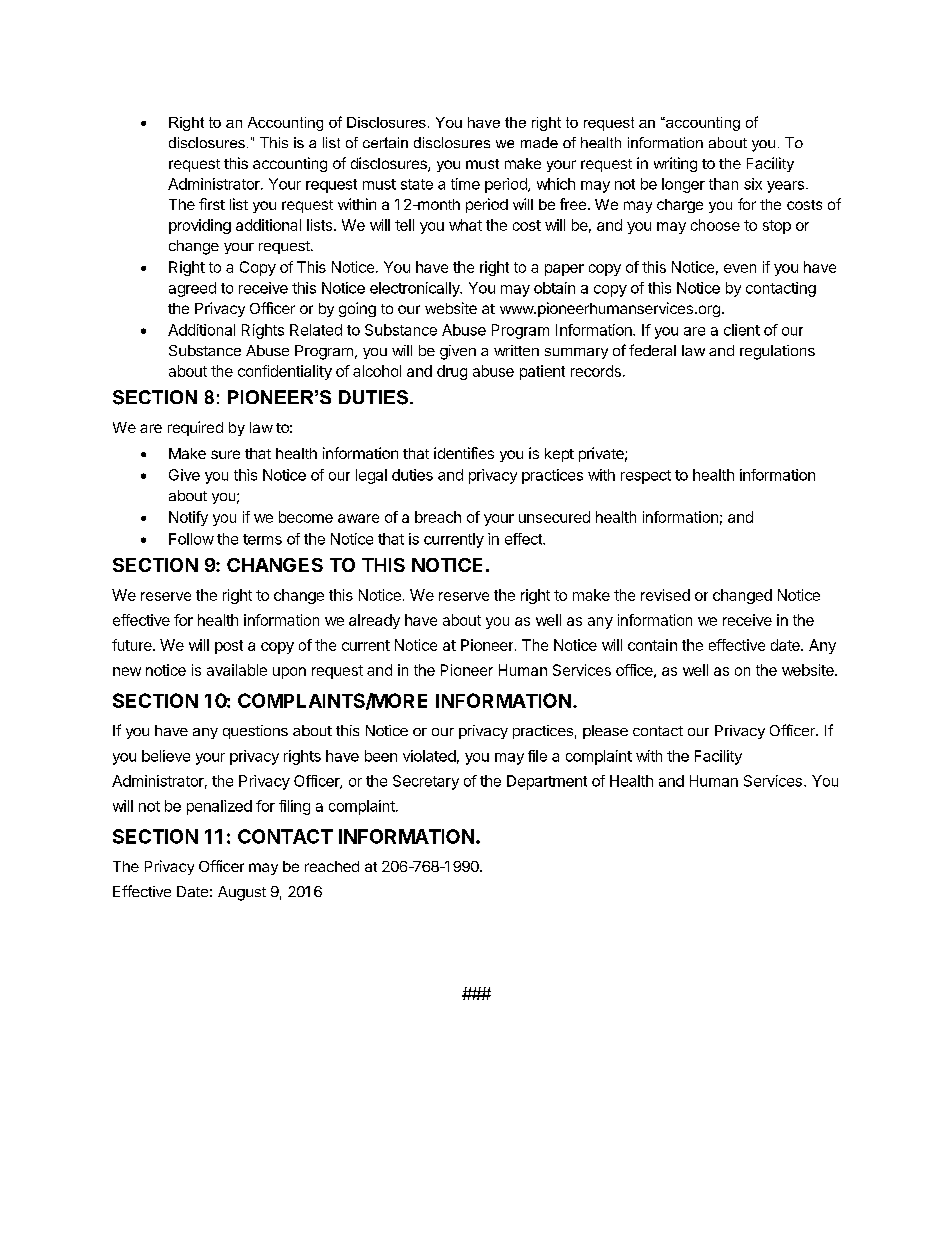  What do you see at coordinates (465, 184) in the screenshot?
I see `time` at bounding box center [465, 184].
